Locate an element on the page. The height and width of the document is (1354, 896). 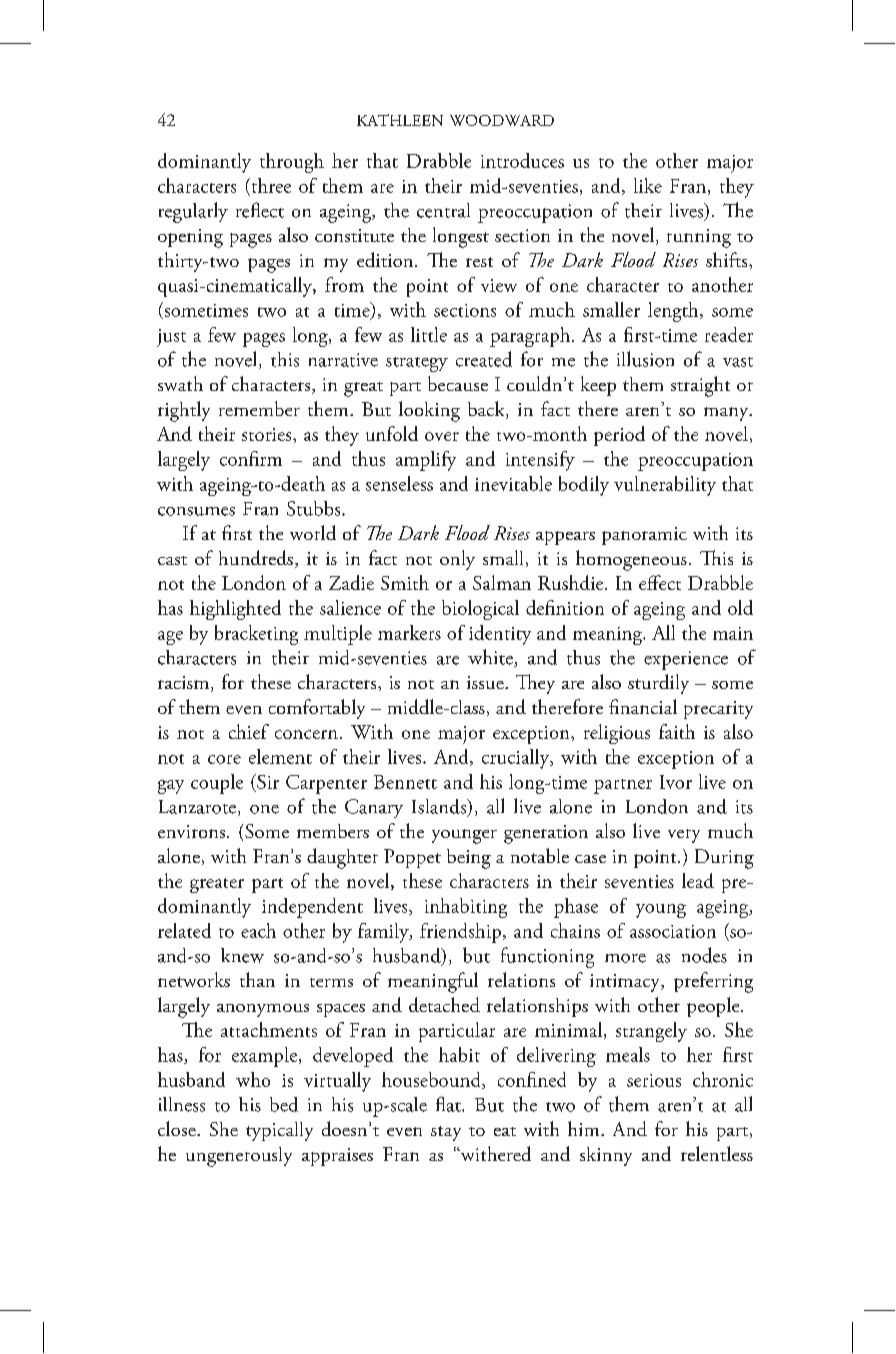
confirm is located at coordinates (251, 458).
